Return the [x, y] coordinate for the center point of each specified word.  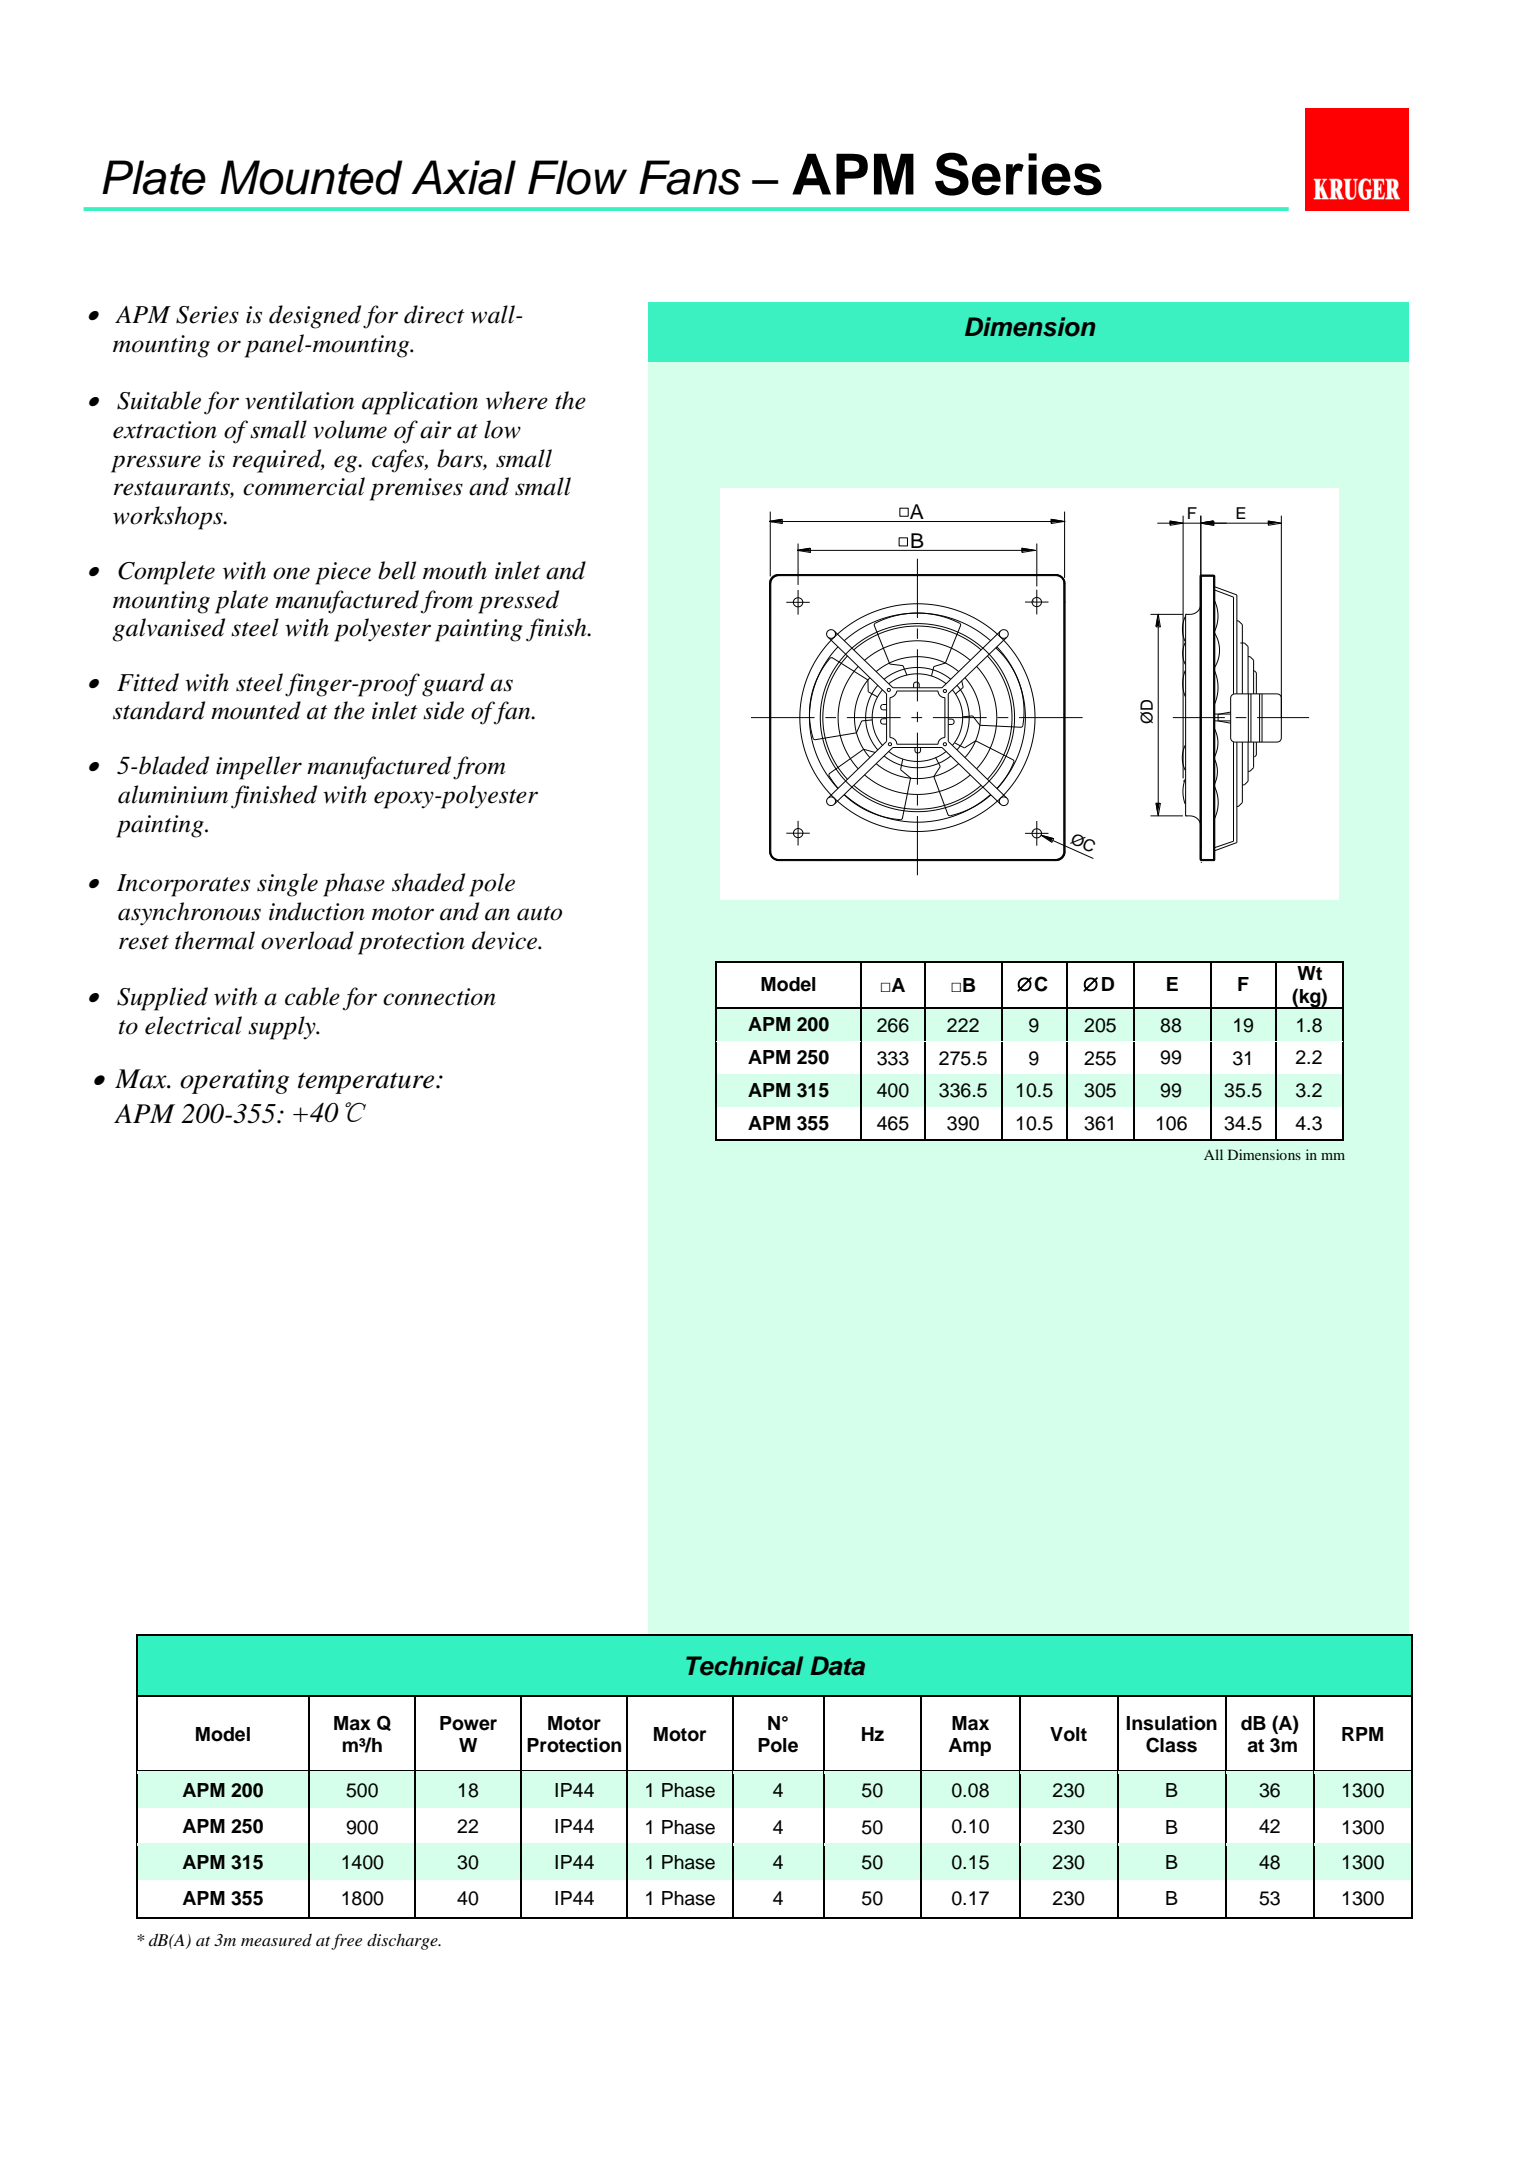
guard [453, 685]
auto [539, 913]
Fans [690, 177]
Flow [577, 177]
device [505, 940]
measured [276, 1940]
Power [468, 1723]
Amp [969, 1747]
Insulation [1171, 1723]
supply [283, 1028]
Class [1171, 1745]
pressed [518, 602]
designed [315, 317]
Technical [744, 1666]
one [291, 573]
